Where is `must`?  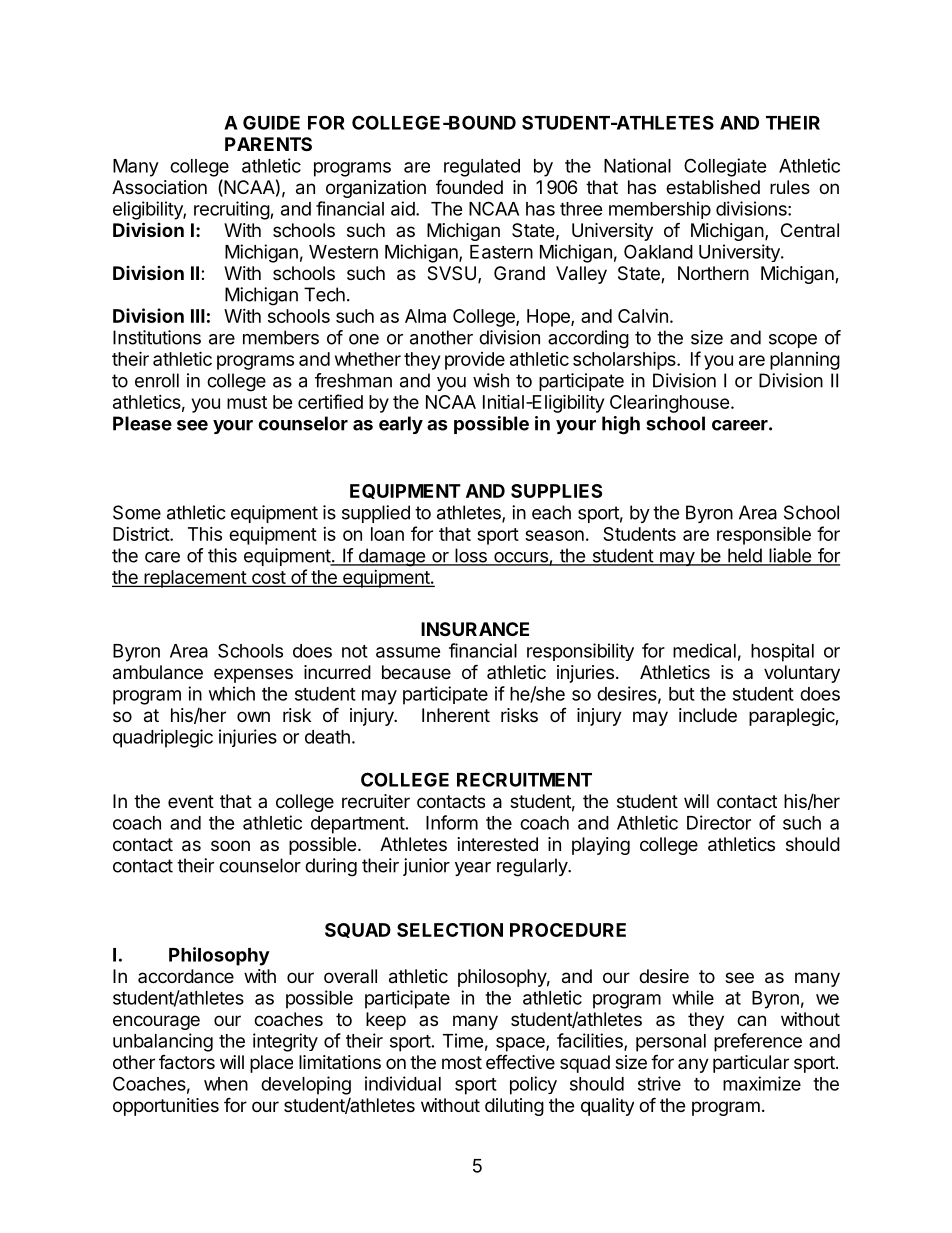
must is located at coordinates (247, 402).
